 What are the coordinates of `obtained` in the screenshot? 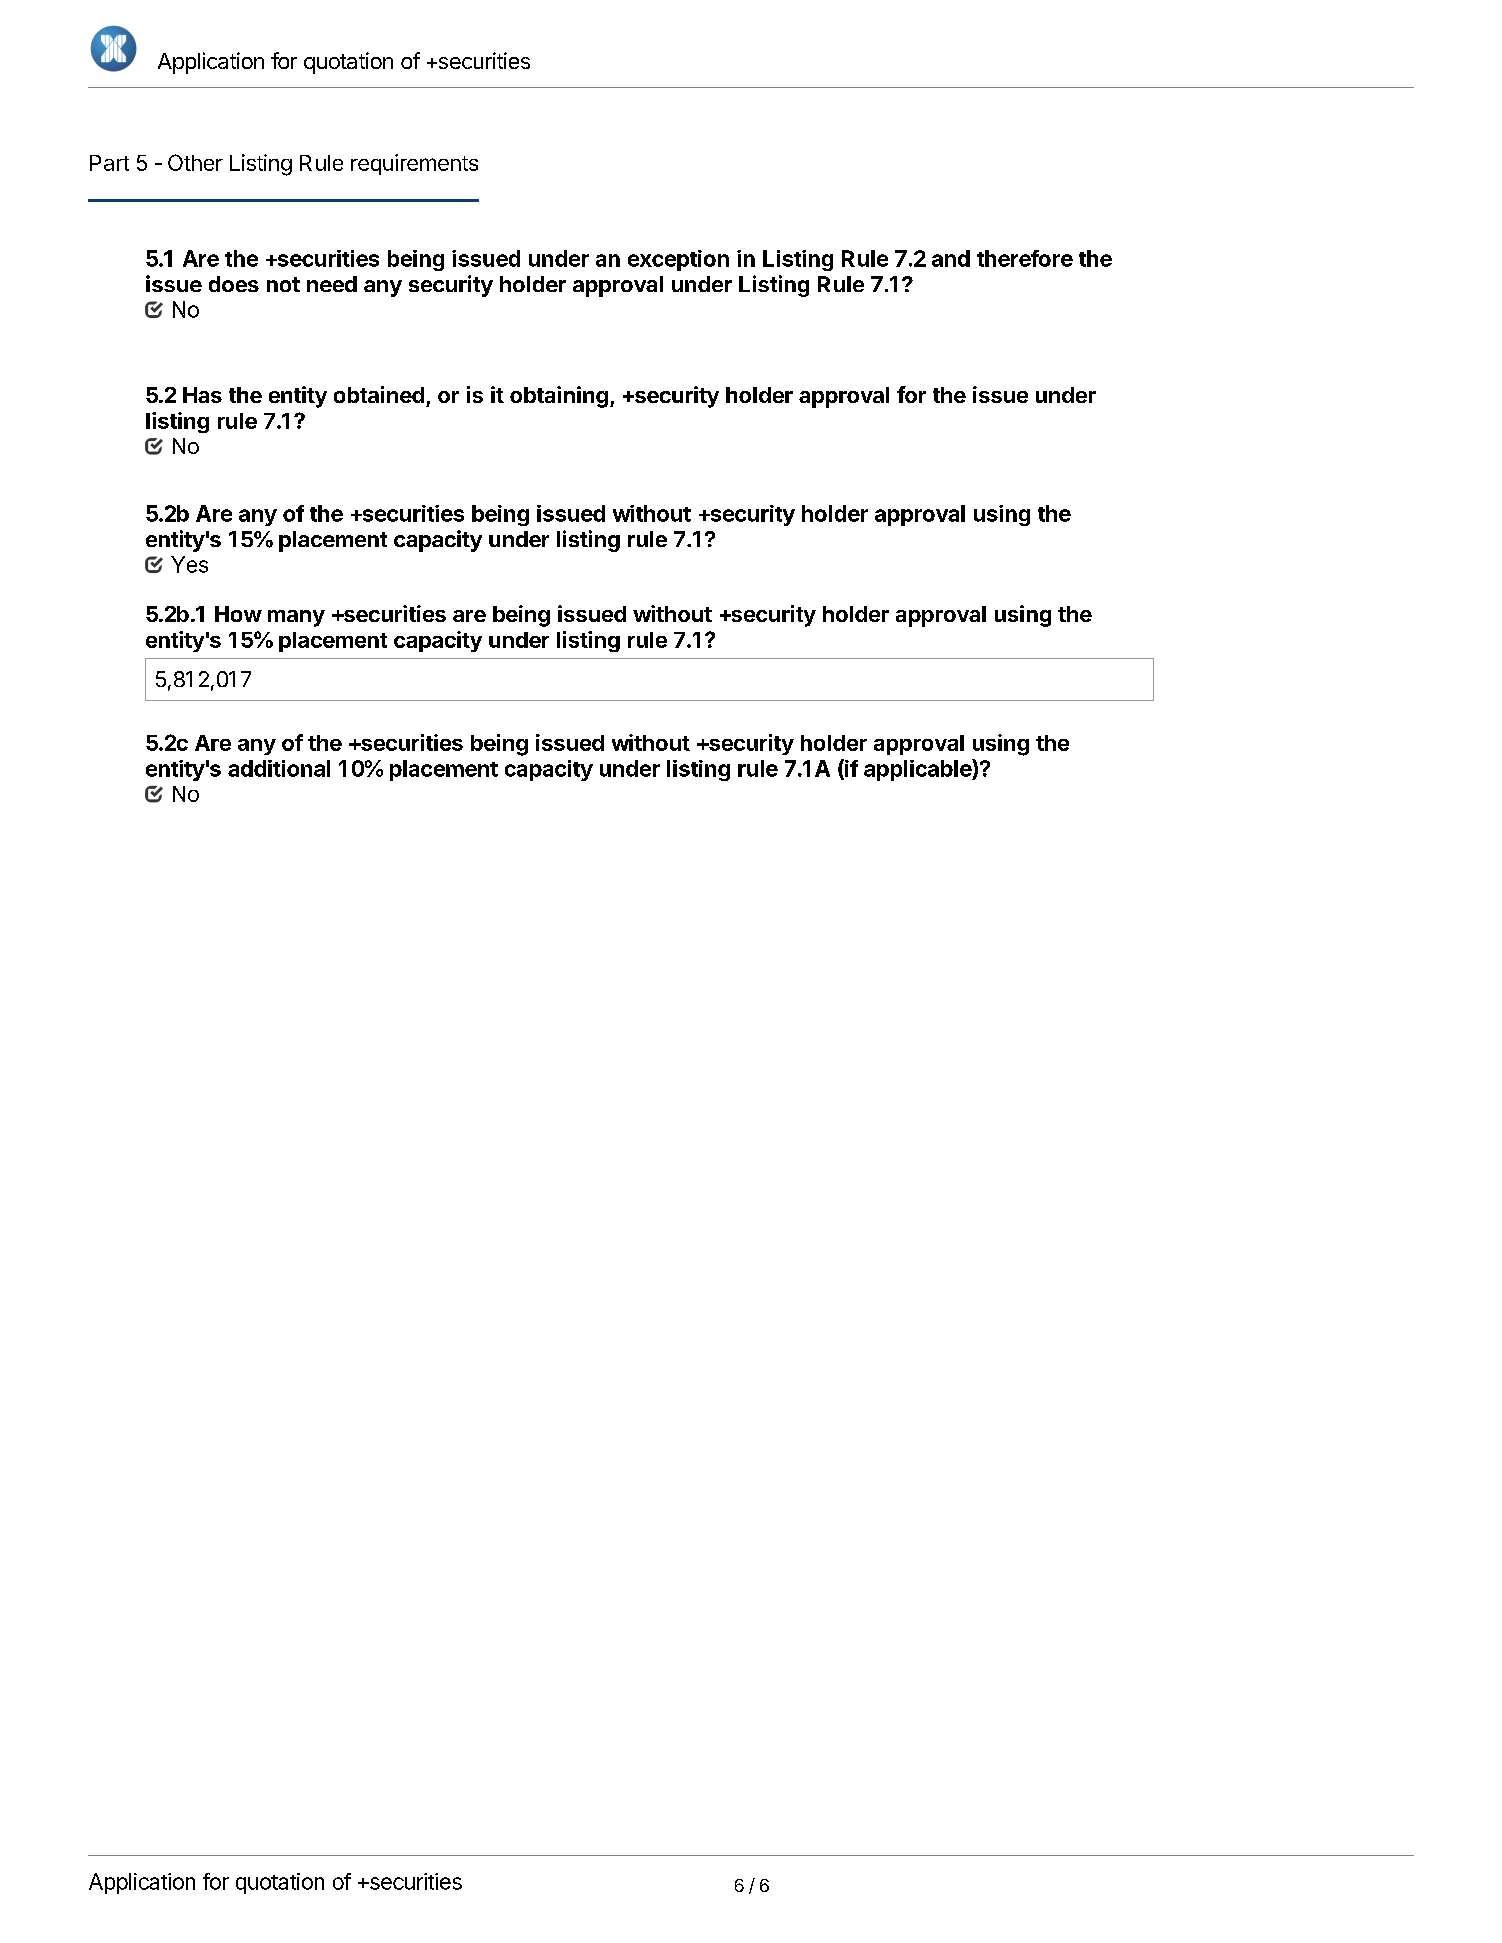 It's located at (379, 394).
